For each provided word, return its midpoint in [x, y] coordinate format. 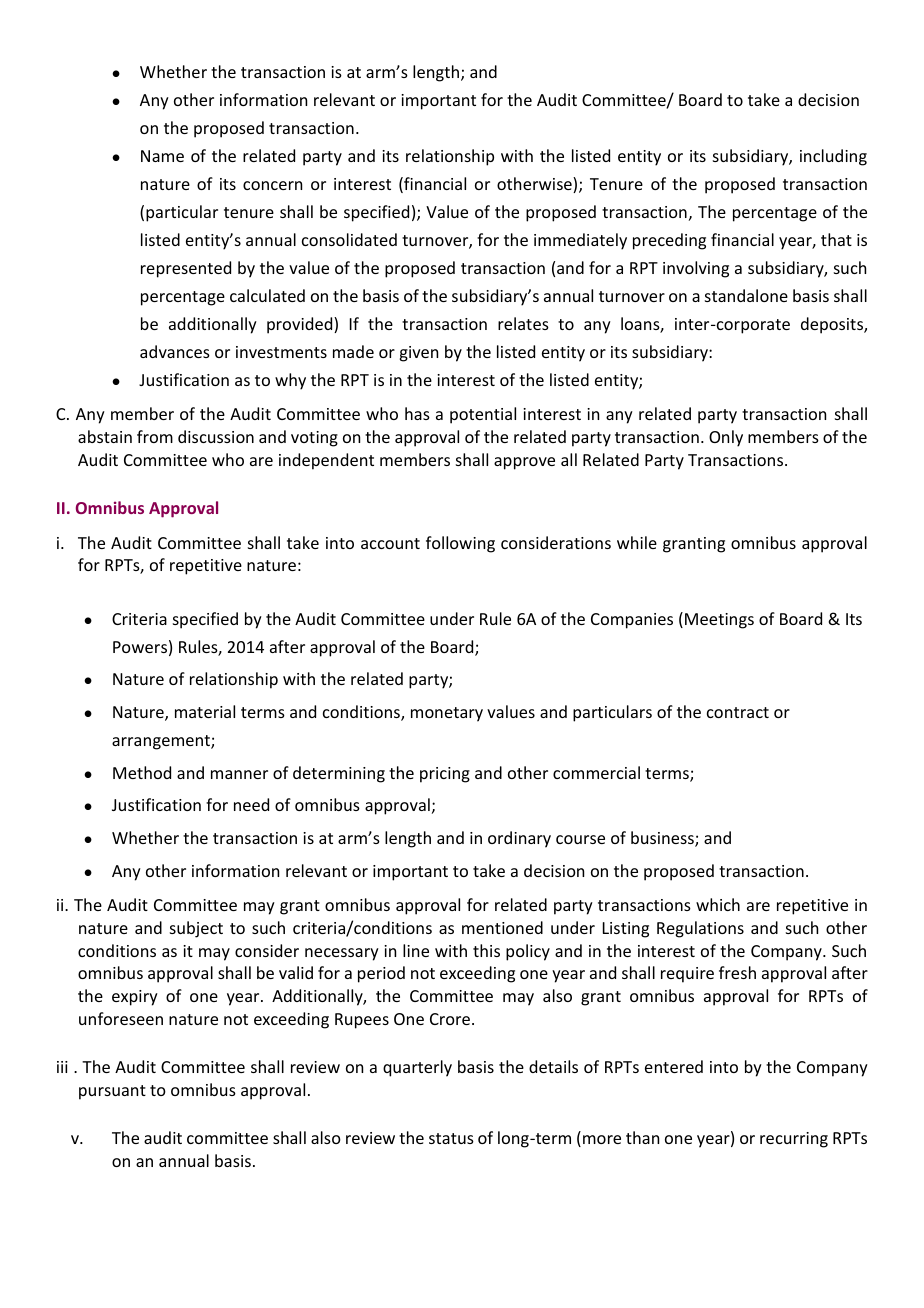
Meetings [719, 621]
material [205, 711]
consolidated [349, 239]
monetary [447, 714]
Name [162, 156]
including [833, 157]
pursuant [112, 1092]
